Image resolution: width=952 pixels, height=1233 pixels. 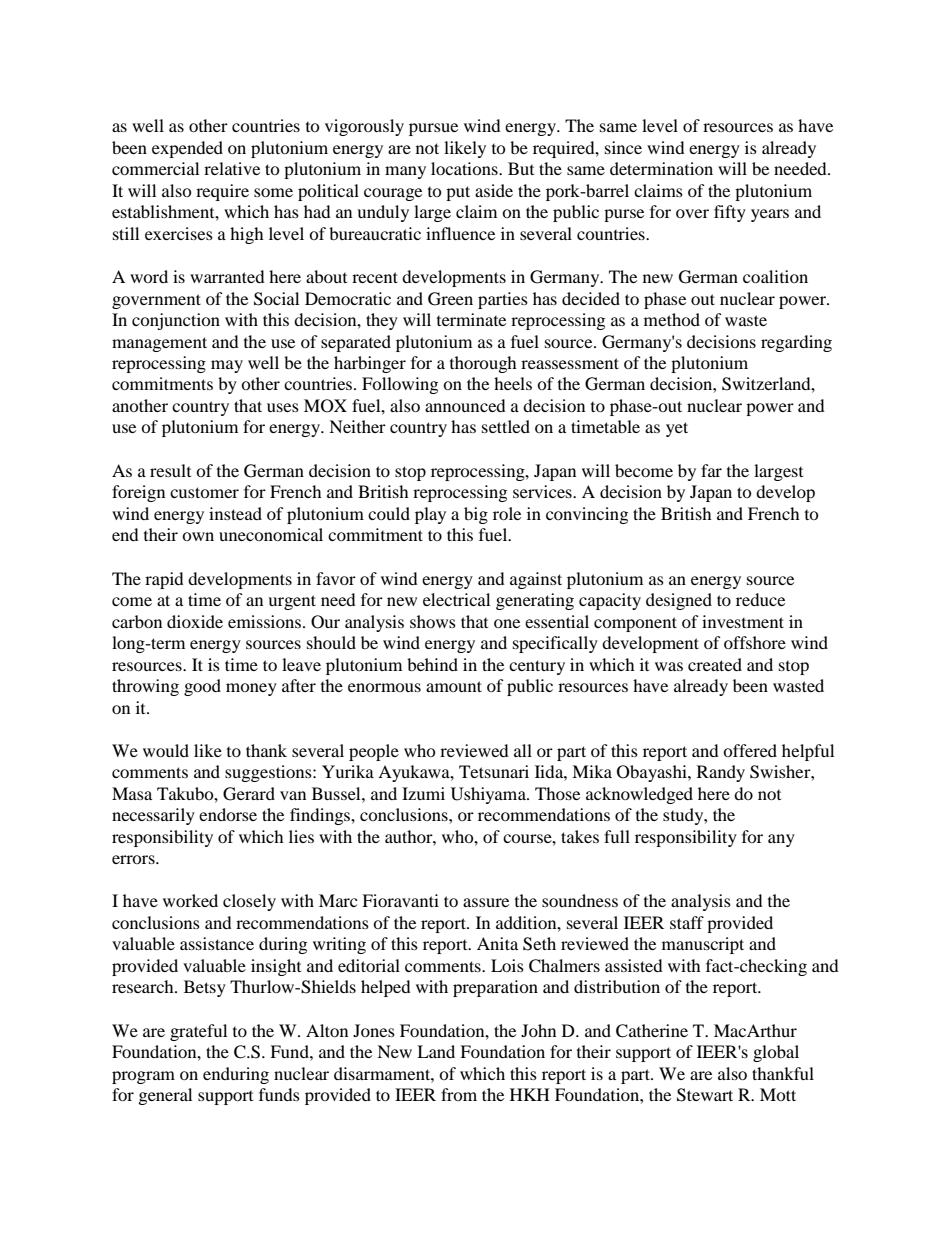 I want to click on fifty, so click(x=730, y=213).
